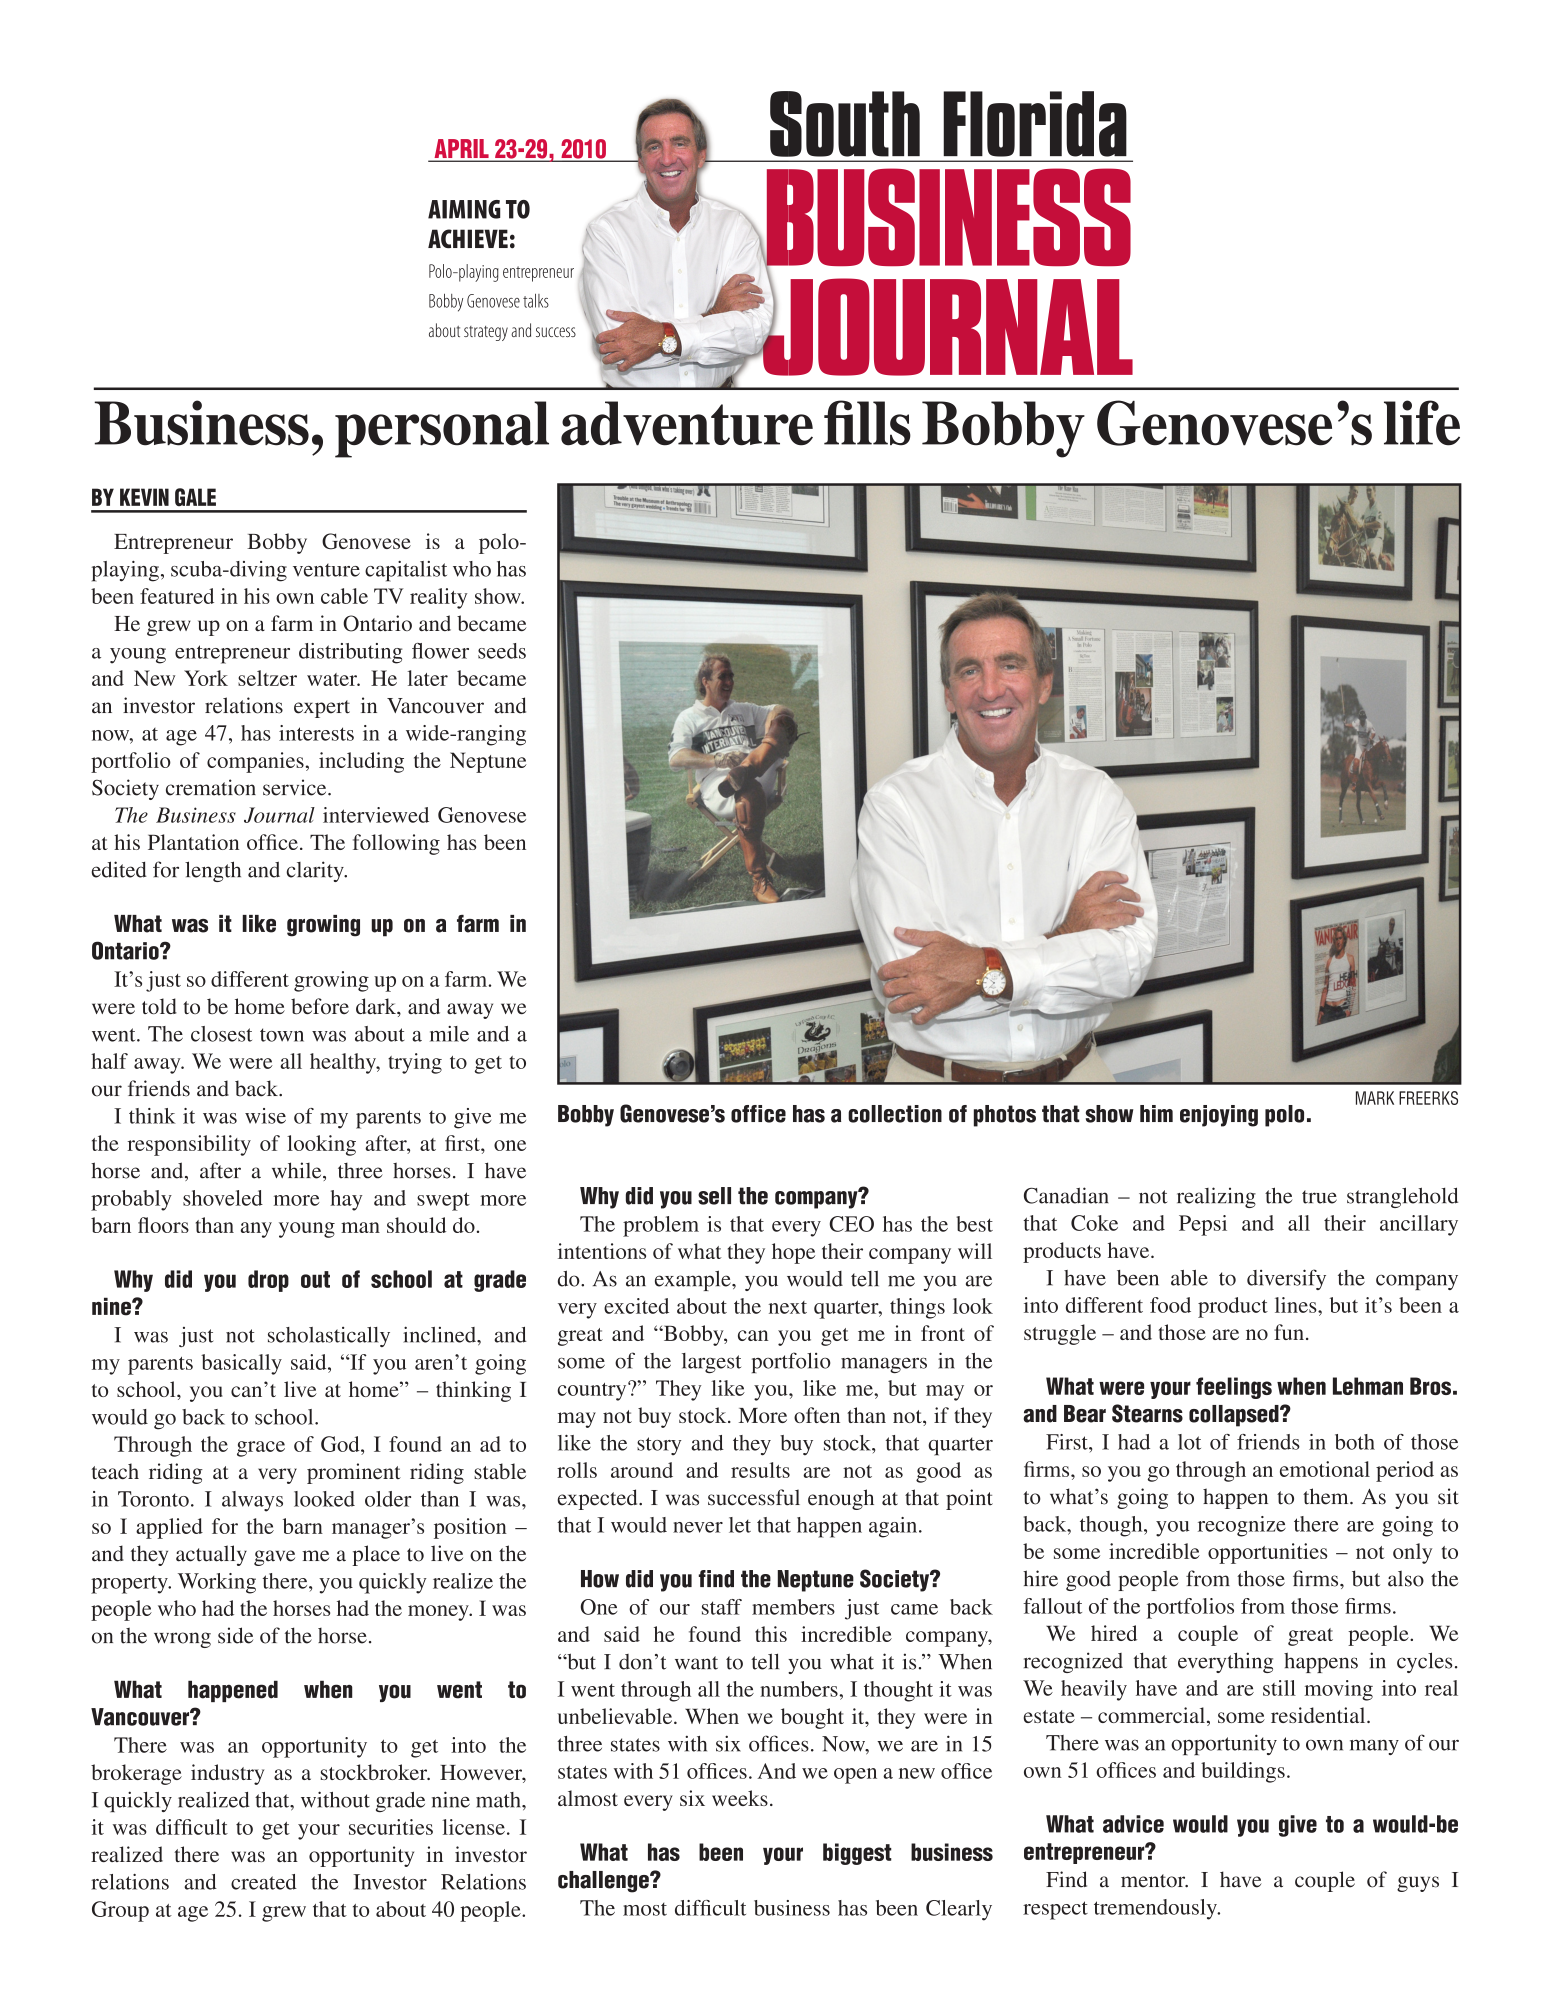 Image resolution: width=1550 pixels, height=2006 pixels. What do you see at coordinates (1422, 423) in the page?
I see `life` at bounding box center [1422, 423].
